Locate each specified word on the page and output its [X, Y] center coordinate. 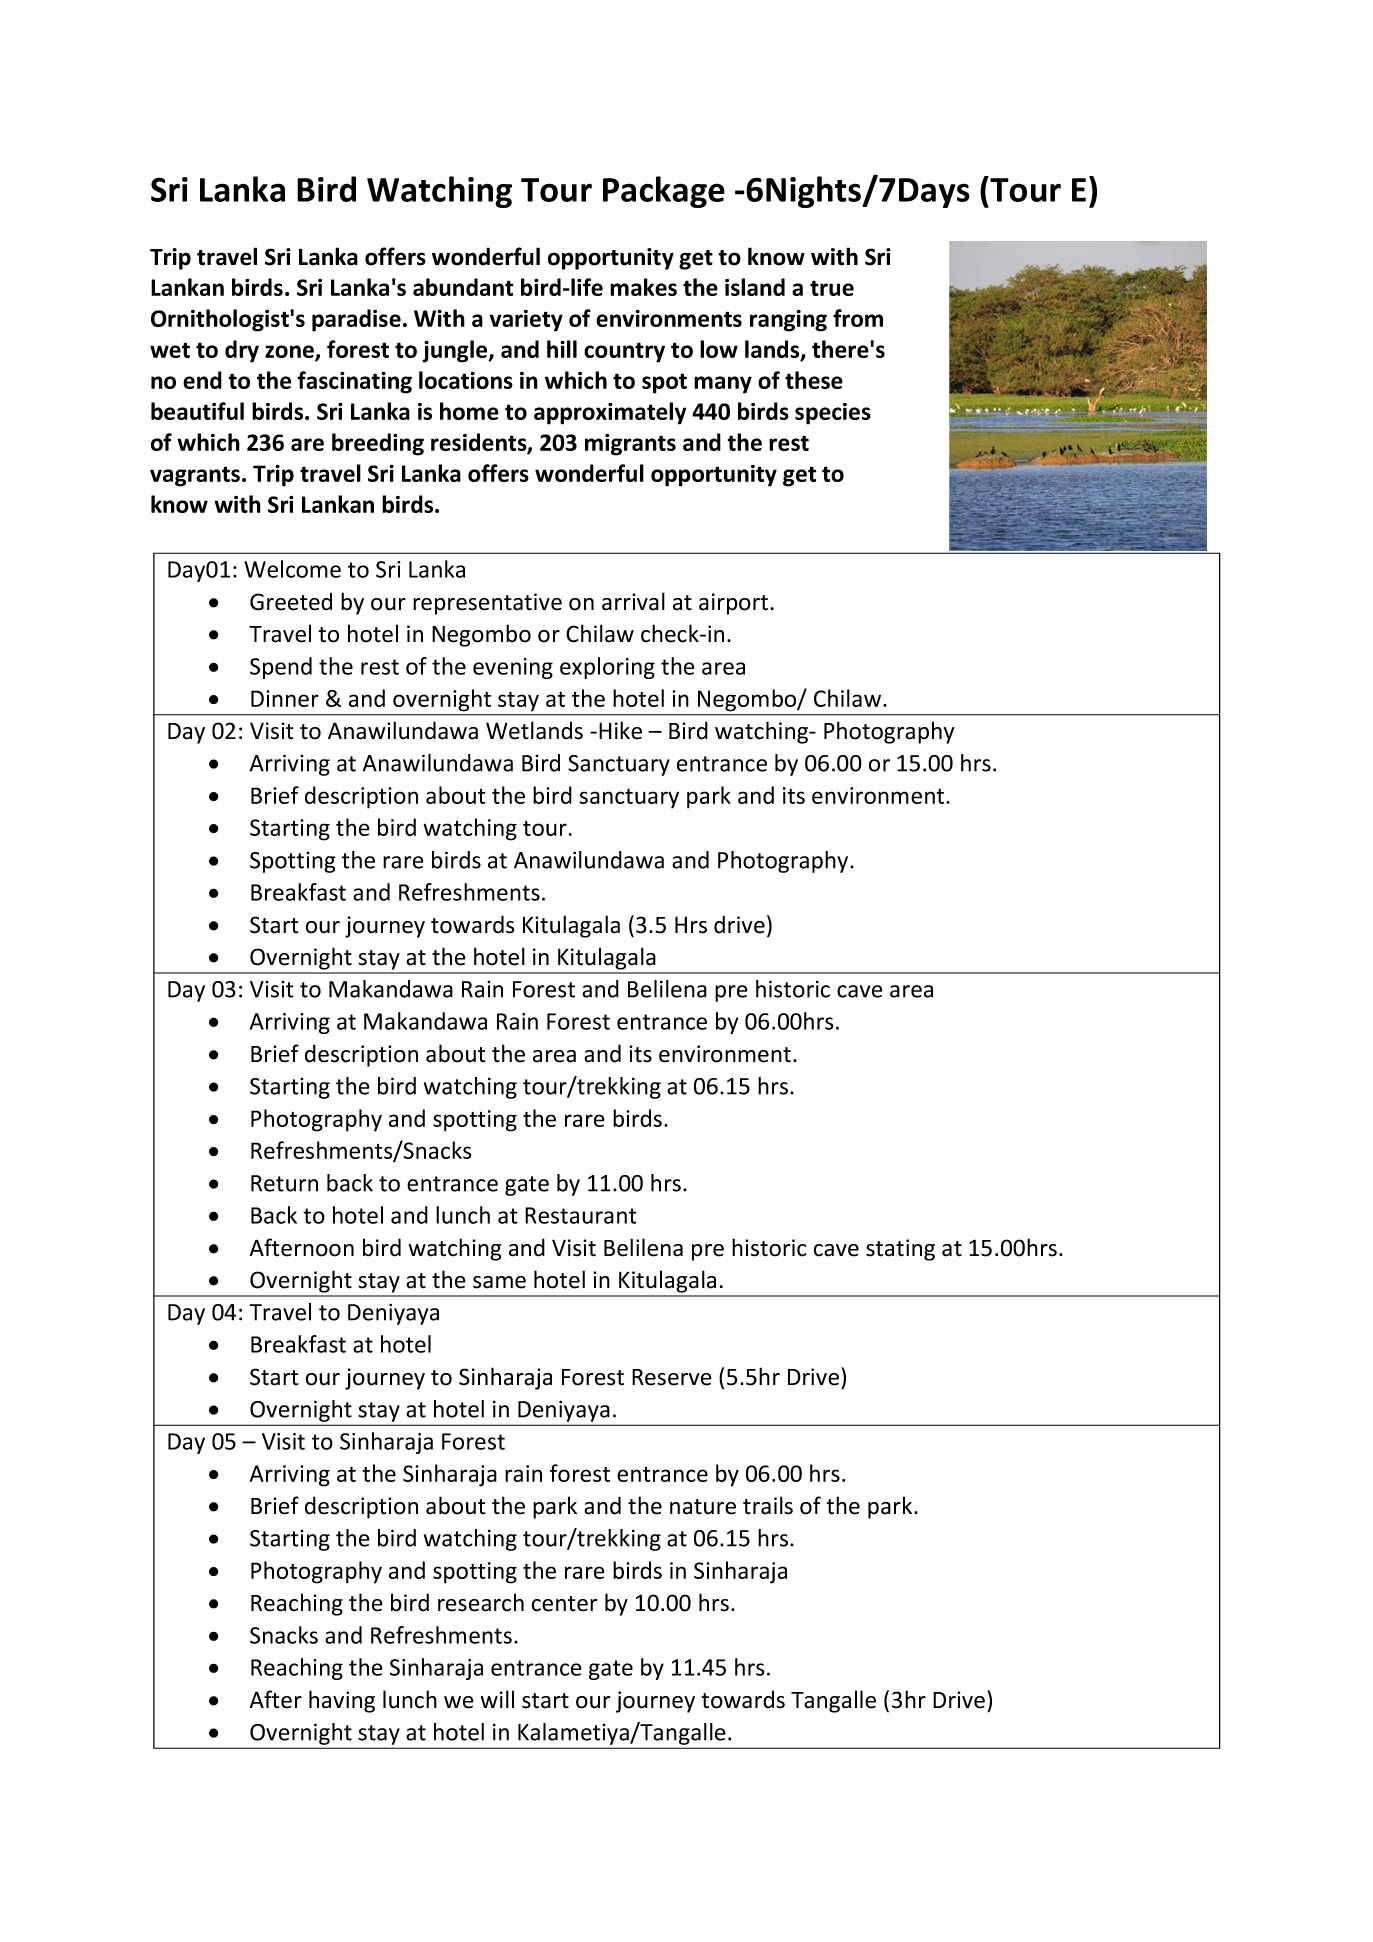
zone [290, 353]
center [565, 1604]
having [342, 1701]
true [832, 288]
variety [526, 321]
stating [900, 1250]
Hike [620, 730]
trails [768, 1505]
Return [284, 1183]
